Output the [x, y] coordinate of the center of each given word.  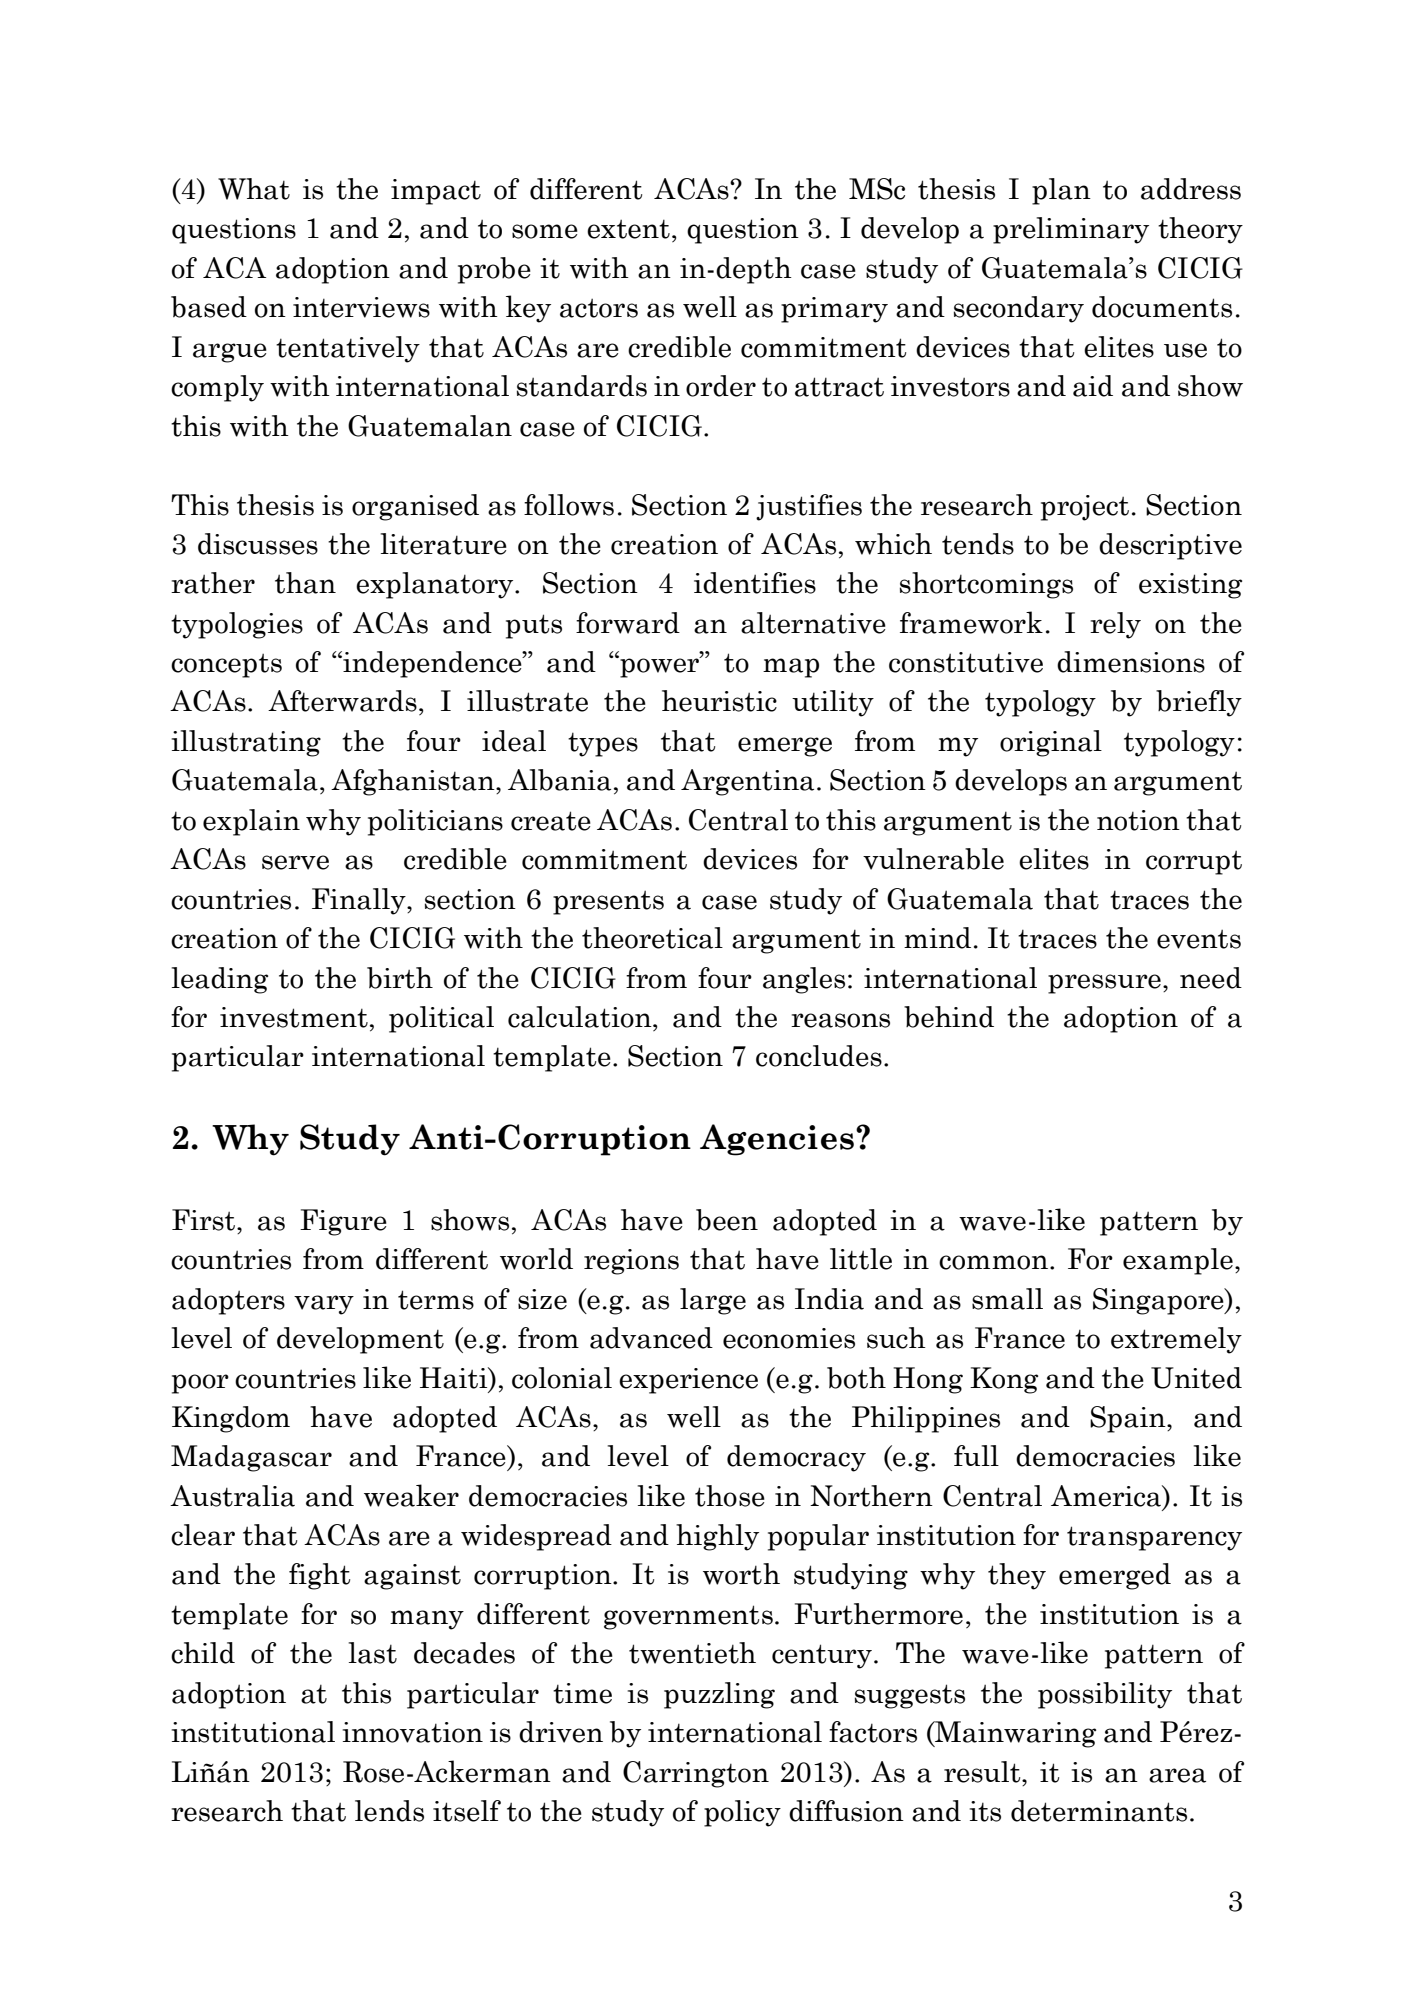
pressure [1104, 984]
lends [389, 1811]
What [254, 189]
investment [294, 1017]
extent [628, 229]
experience [688, 1381]
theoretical [652, 938]
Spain [1129, 1419]
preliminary [1071, 230]
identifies [755, 583]
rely [1115, 625]
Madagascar [251, 1458]
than [305, 583]
